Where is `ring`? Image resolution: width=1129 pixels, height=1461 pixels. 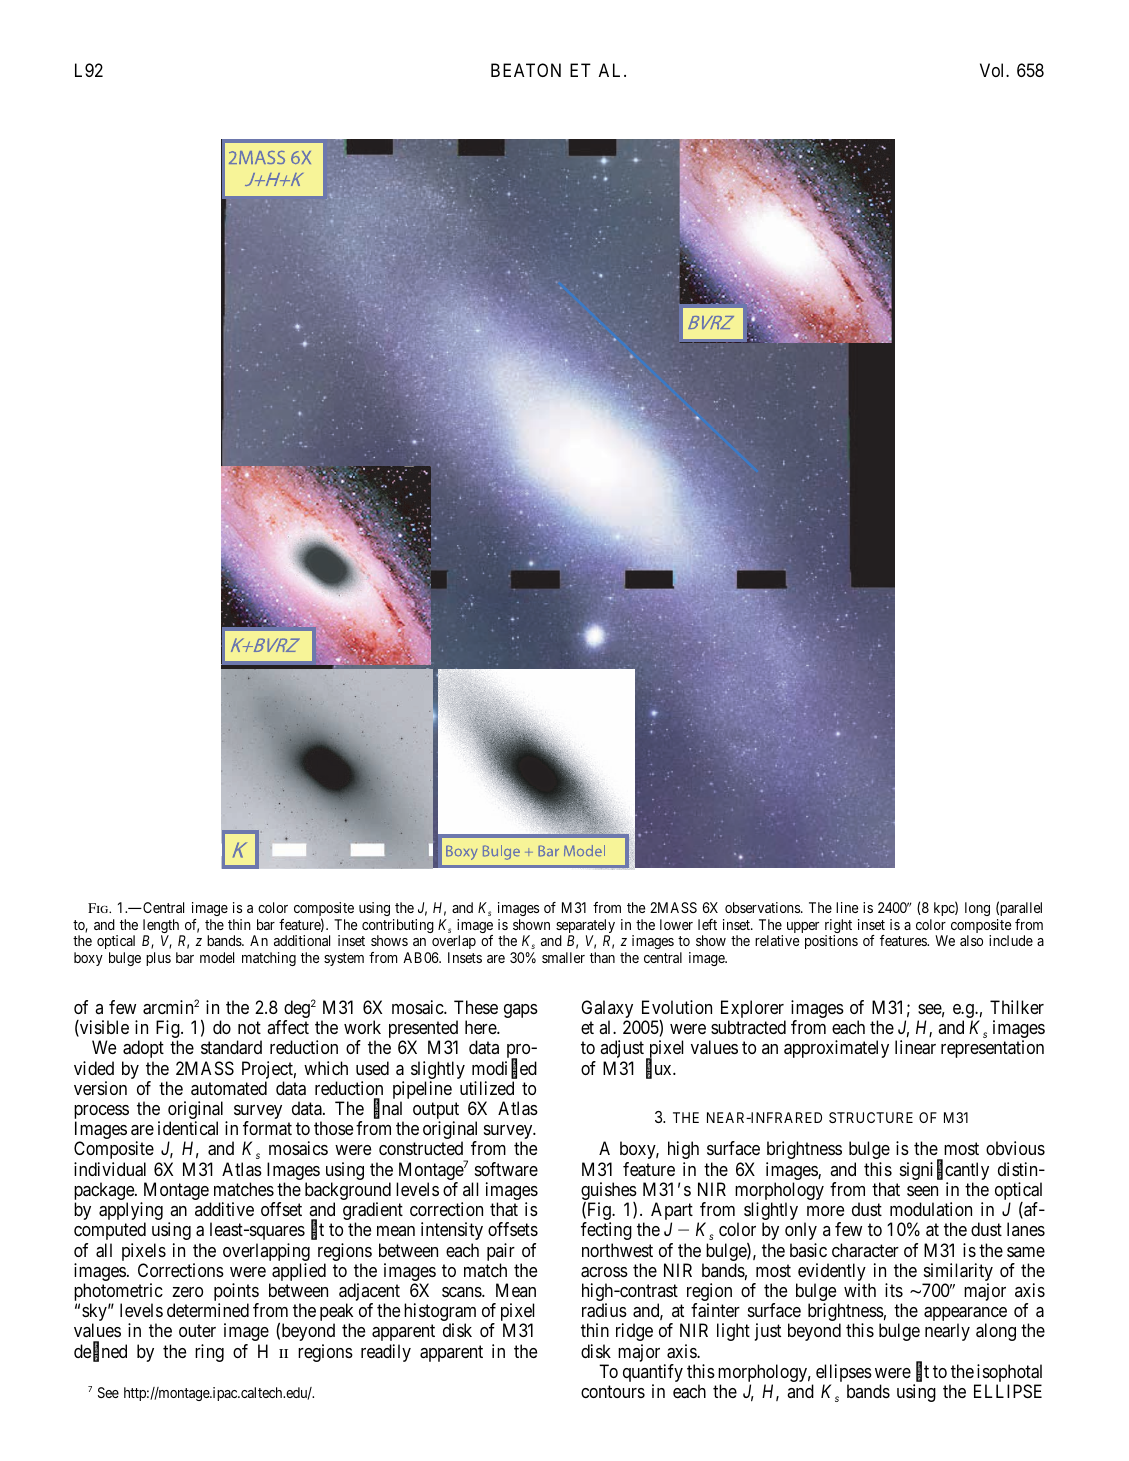 ring is located at coordinates (209, 1353).
